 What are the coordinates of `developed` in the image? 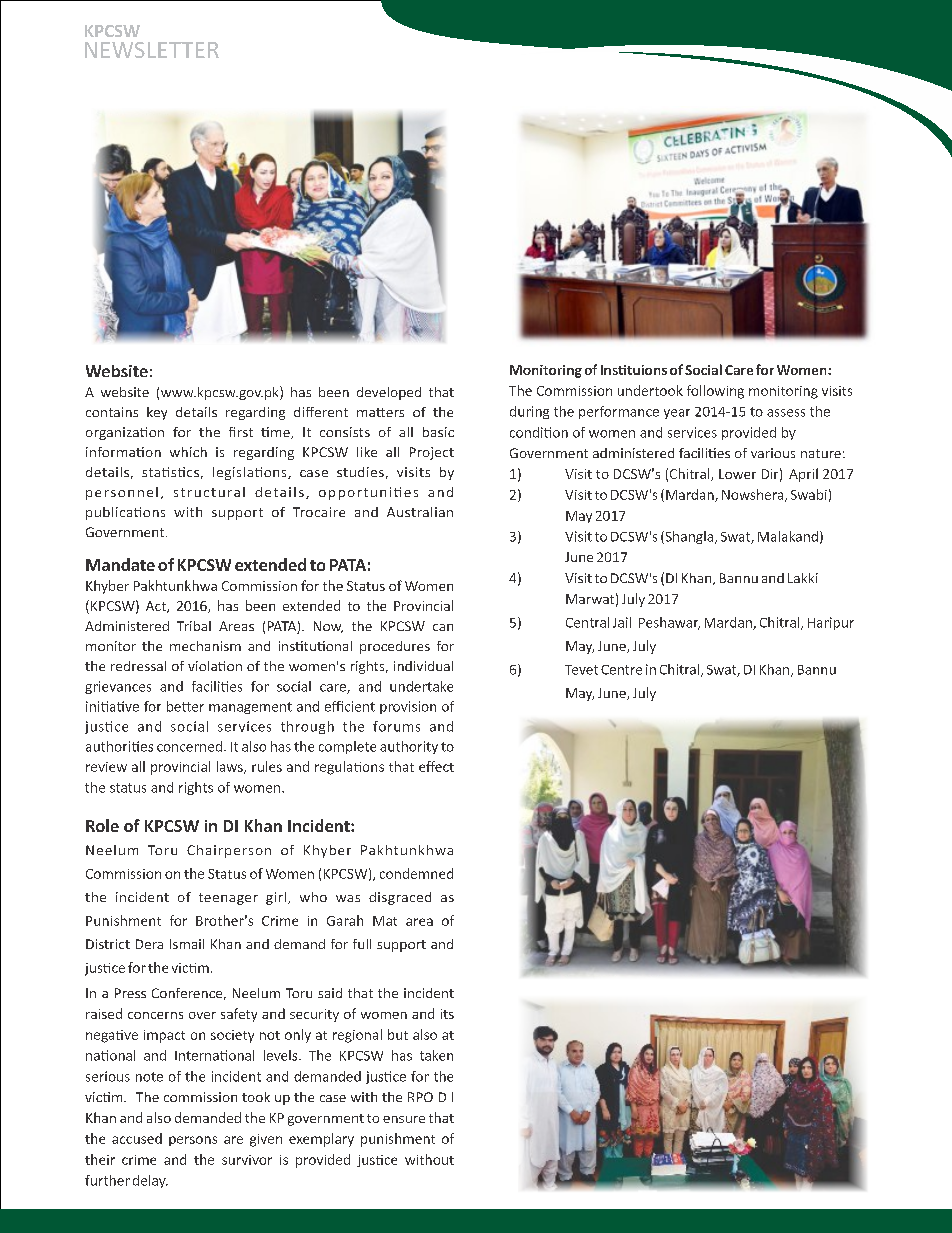 It's located at (389, 393).
